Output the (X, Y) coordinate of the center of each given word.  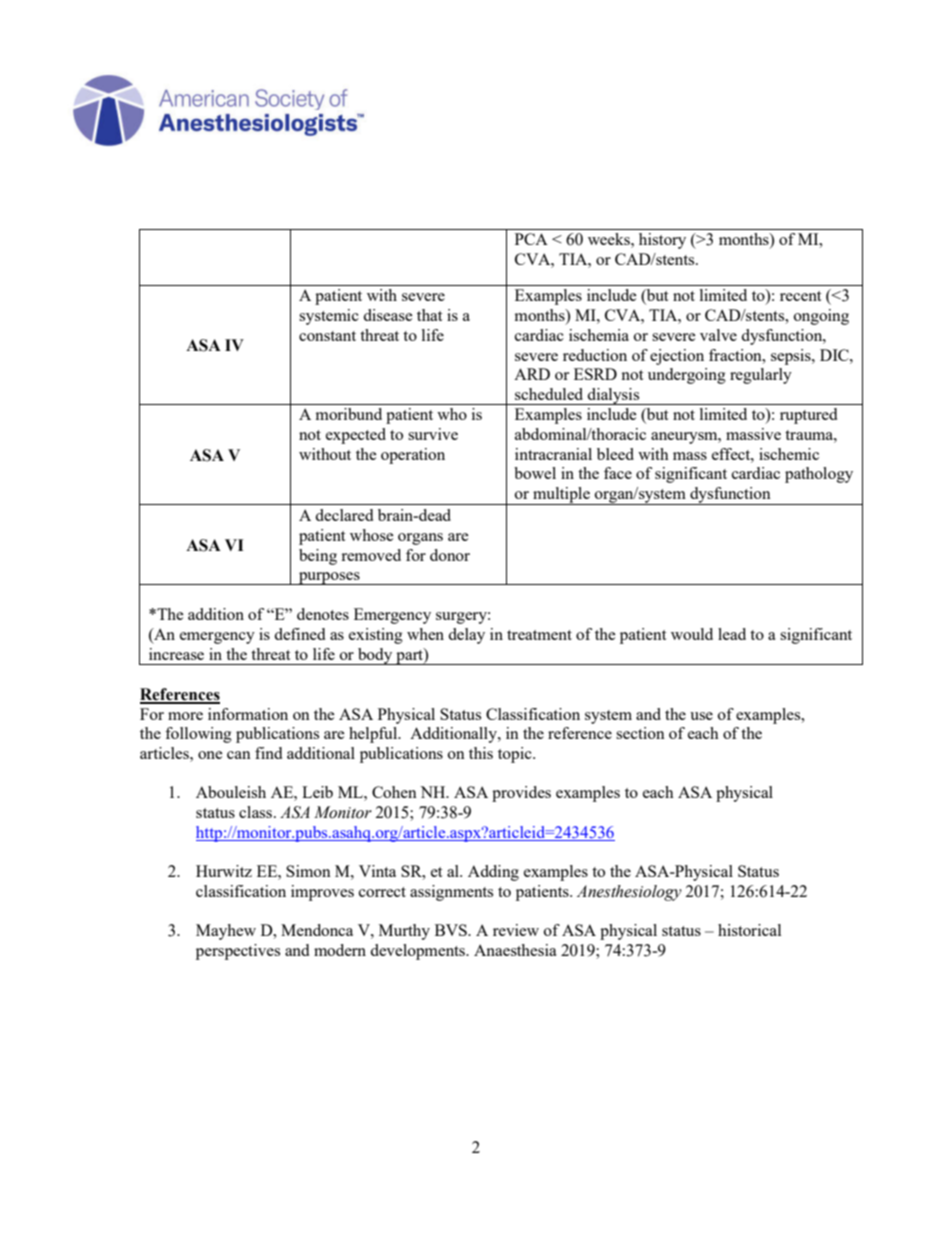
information (248, 714)
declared (344, 515)
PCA (531, 239)
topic (516, 755)
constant (327, 336)
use (701, 716)
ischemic (789, 454)
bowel (535, 473)
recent (801, 296)
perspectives (238, 952)
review (516, 930)
